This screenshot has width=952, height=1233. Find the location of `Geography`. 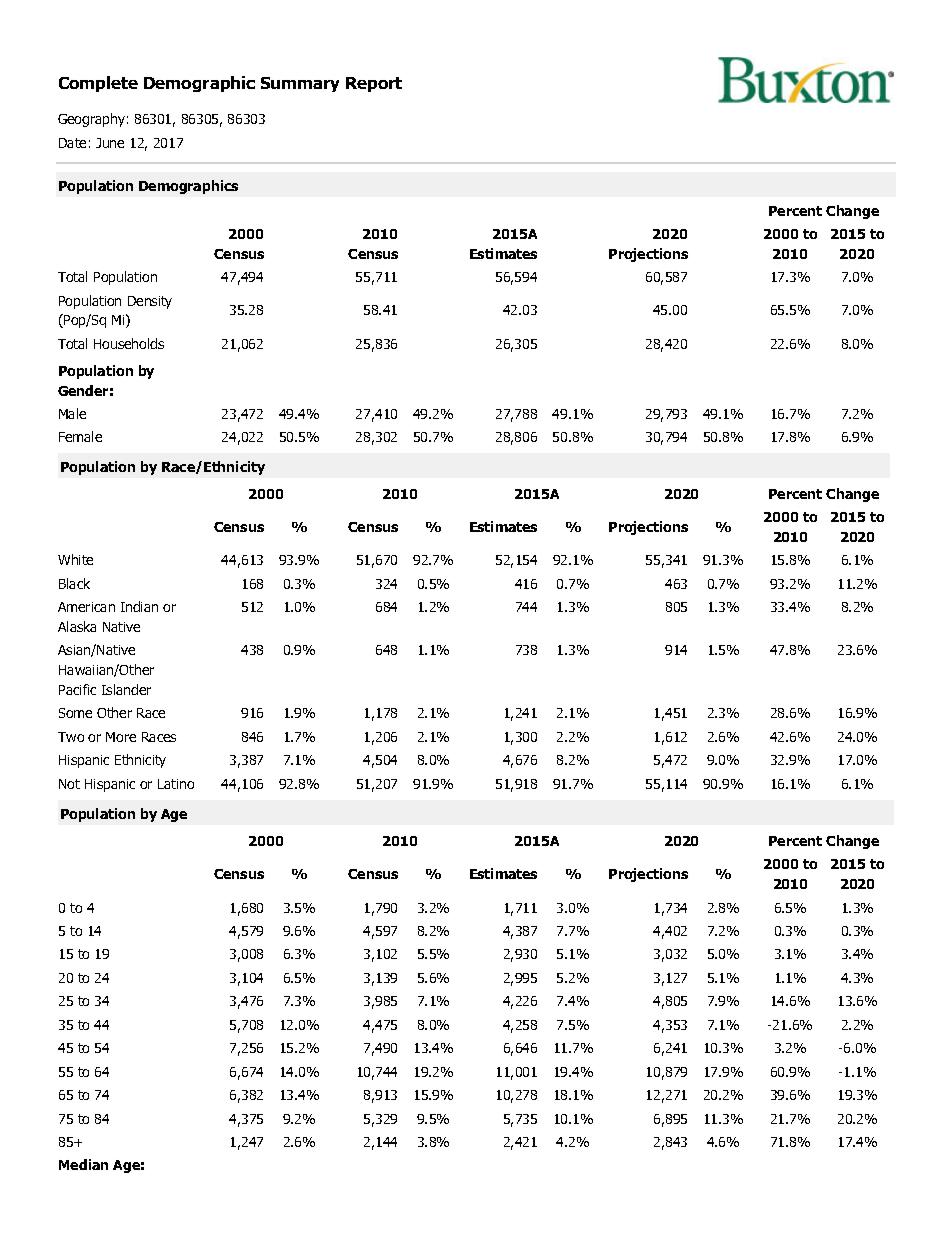

Geography is located at coordinates (91, 120).
